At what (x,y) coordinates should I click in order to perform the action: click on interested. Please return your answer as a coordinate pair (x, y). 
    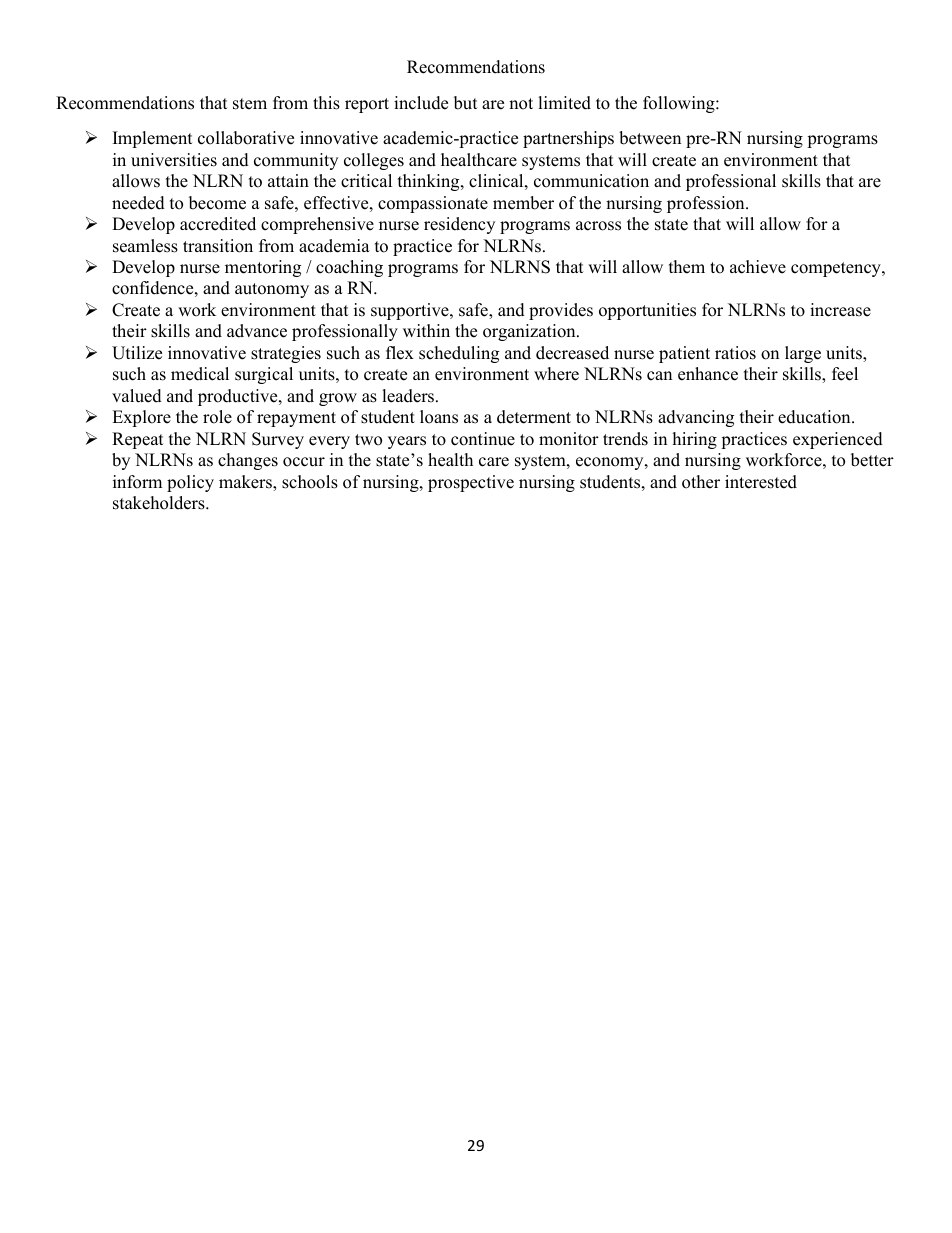
    Looking at the image, I should click on (761, 482).
